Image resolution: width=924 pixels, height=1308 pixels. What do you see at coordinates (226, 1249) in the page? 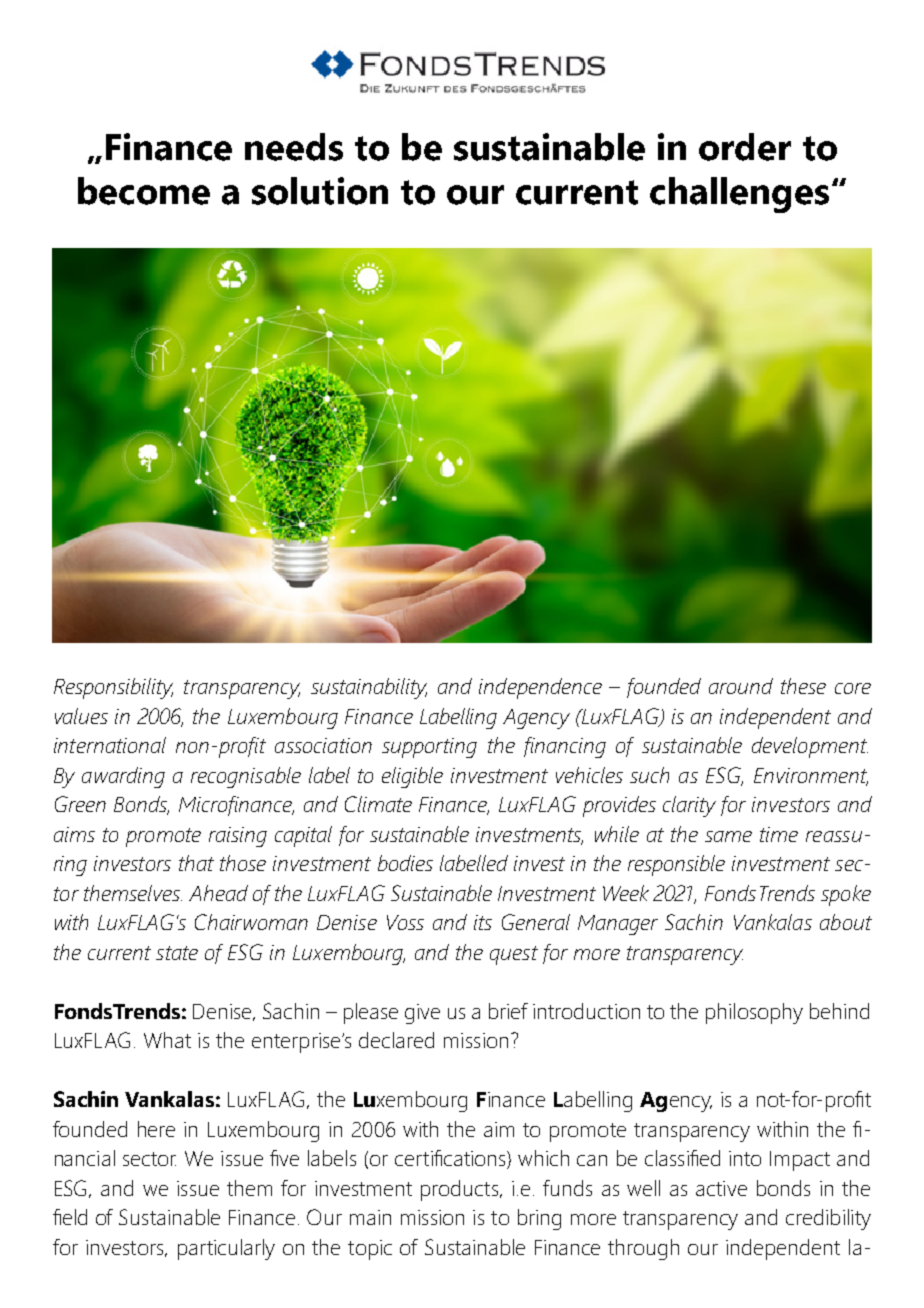
I see `particularly` at bounding box center [226, 1249].
